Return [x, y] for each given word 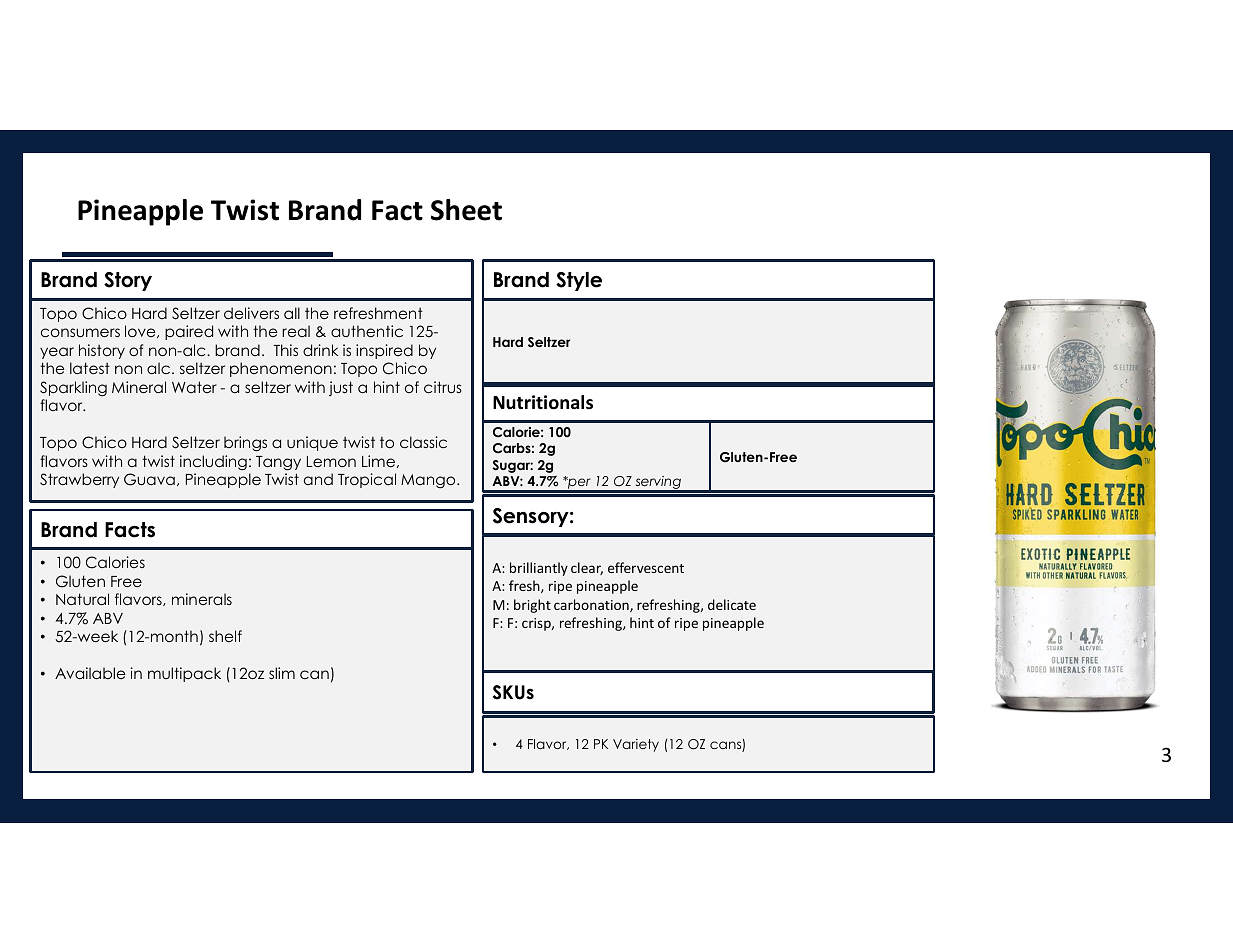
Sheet [466, 210]
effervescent [646, 567]
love [141, 331]
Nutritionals [543, 402]
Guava [149, 479]
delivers [251, 313]
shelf [225, 636]
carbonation [592, 605]
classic [423, 442]
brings [245, 444]
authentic [367, 331]
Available [90, 673]
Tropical [367, 480]
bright [532, 606]
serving [658, 484]
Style [579, 281]
